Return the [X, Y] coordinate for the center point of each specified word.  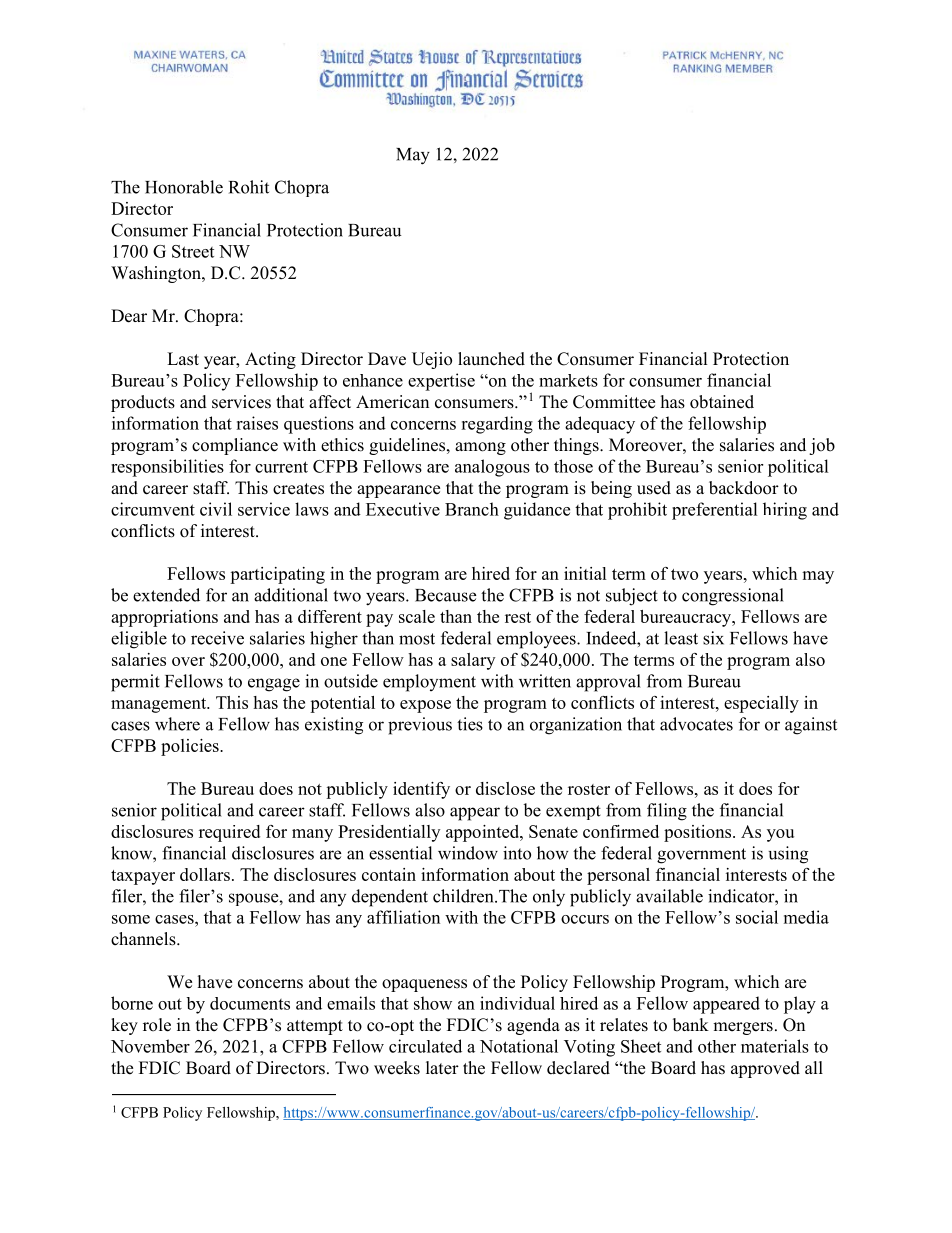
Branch [472, 509]
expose [425, 706]
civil [216, 509]
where [177, 724]
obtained [722, 402]
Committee [614, 402]
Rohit [249, 187]
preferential [715, 511]
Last [183, 359]
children [464, 896]
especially [761, 704]
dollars [205, 874]
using [788, 855]
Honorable [184, 187]
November [150, 1046]
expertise [441, 382]
